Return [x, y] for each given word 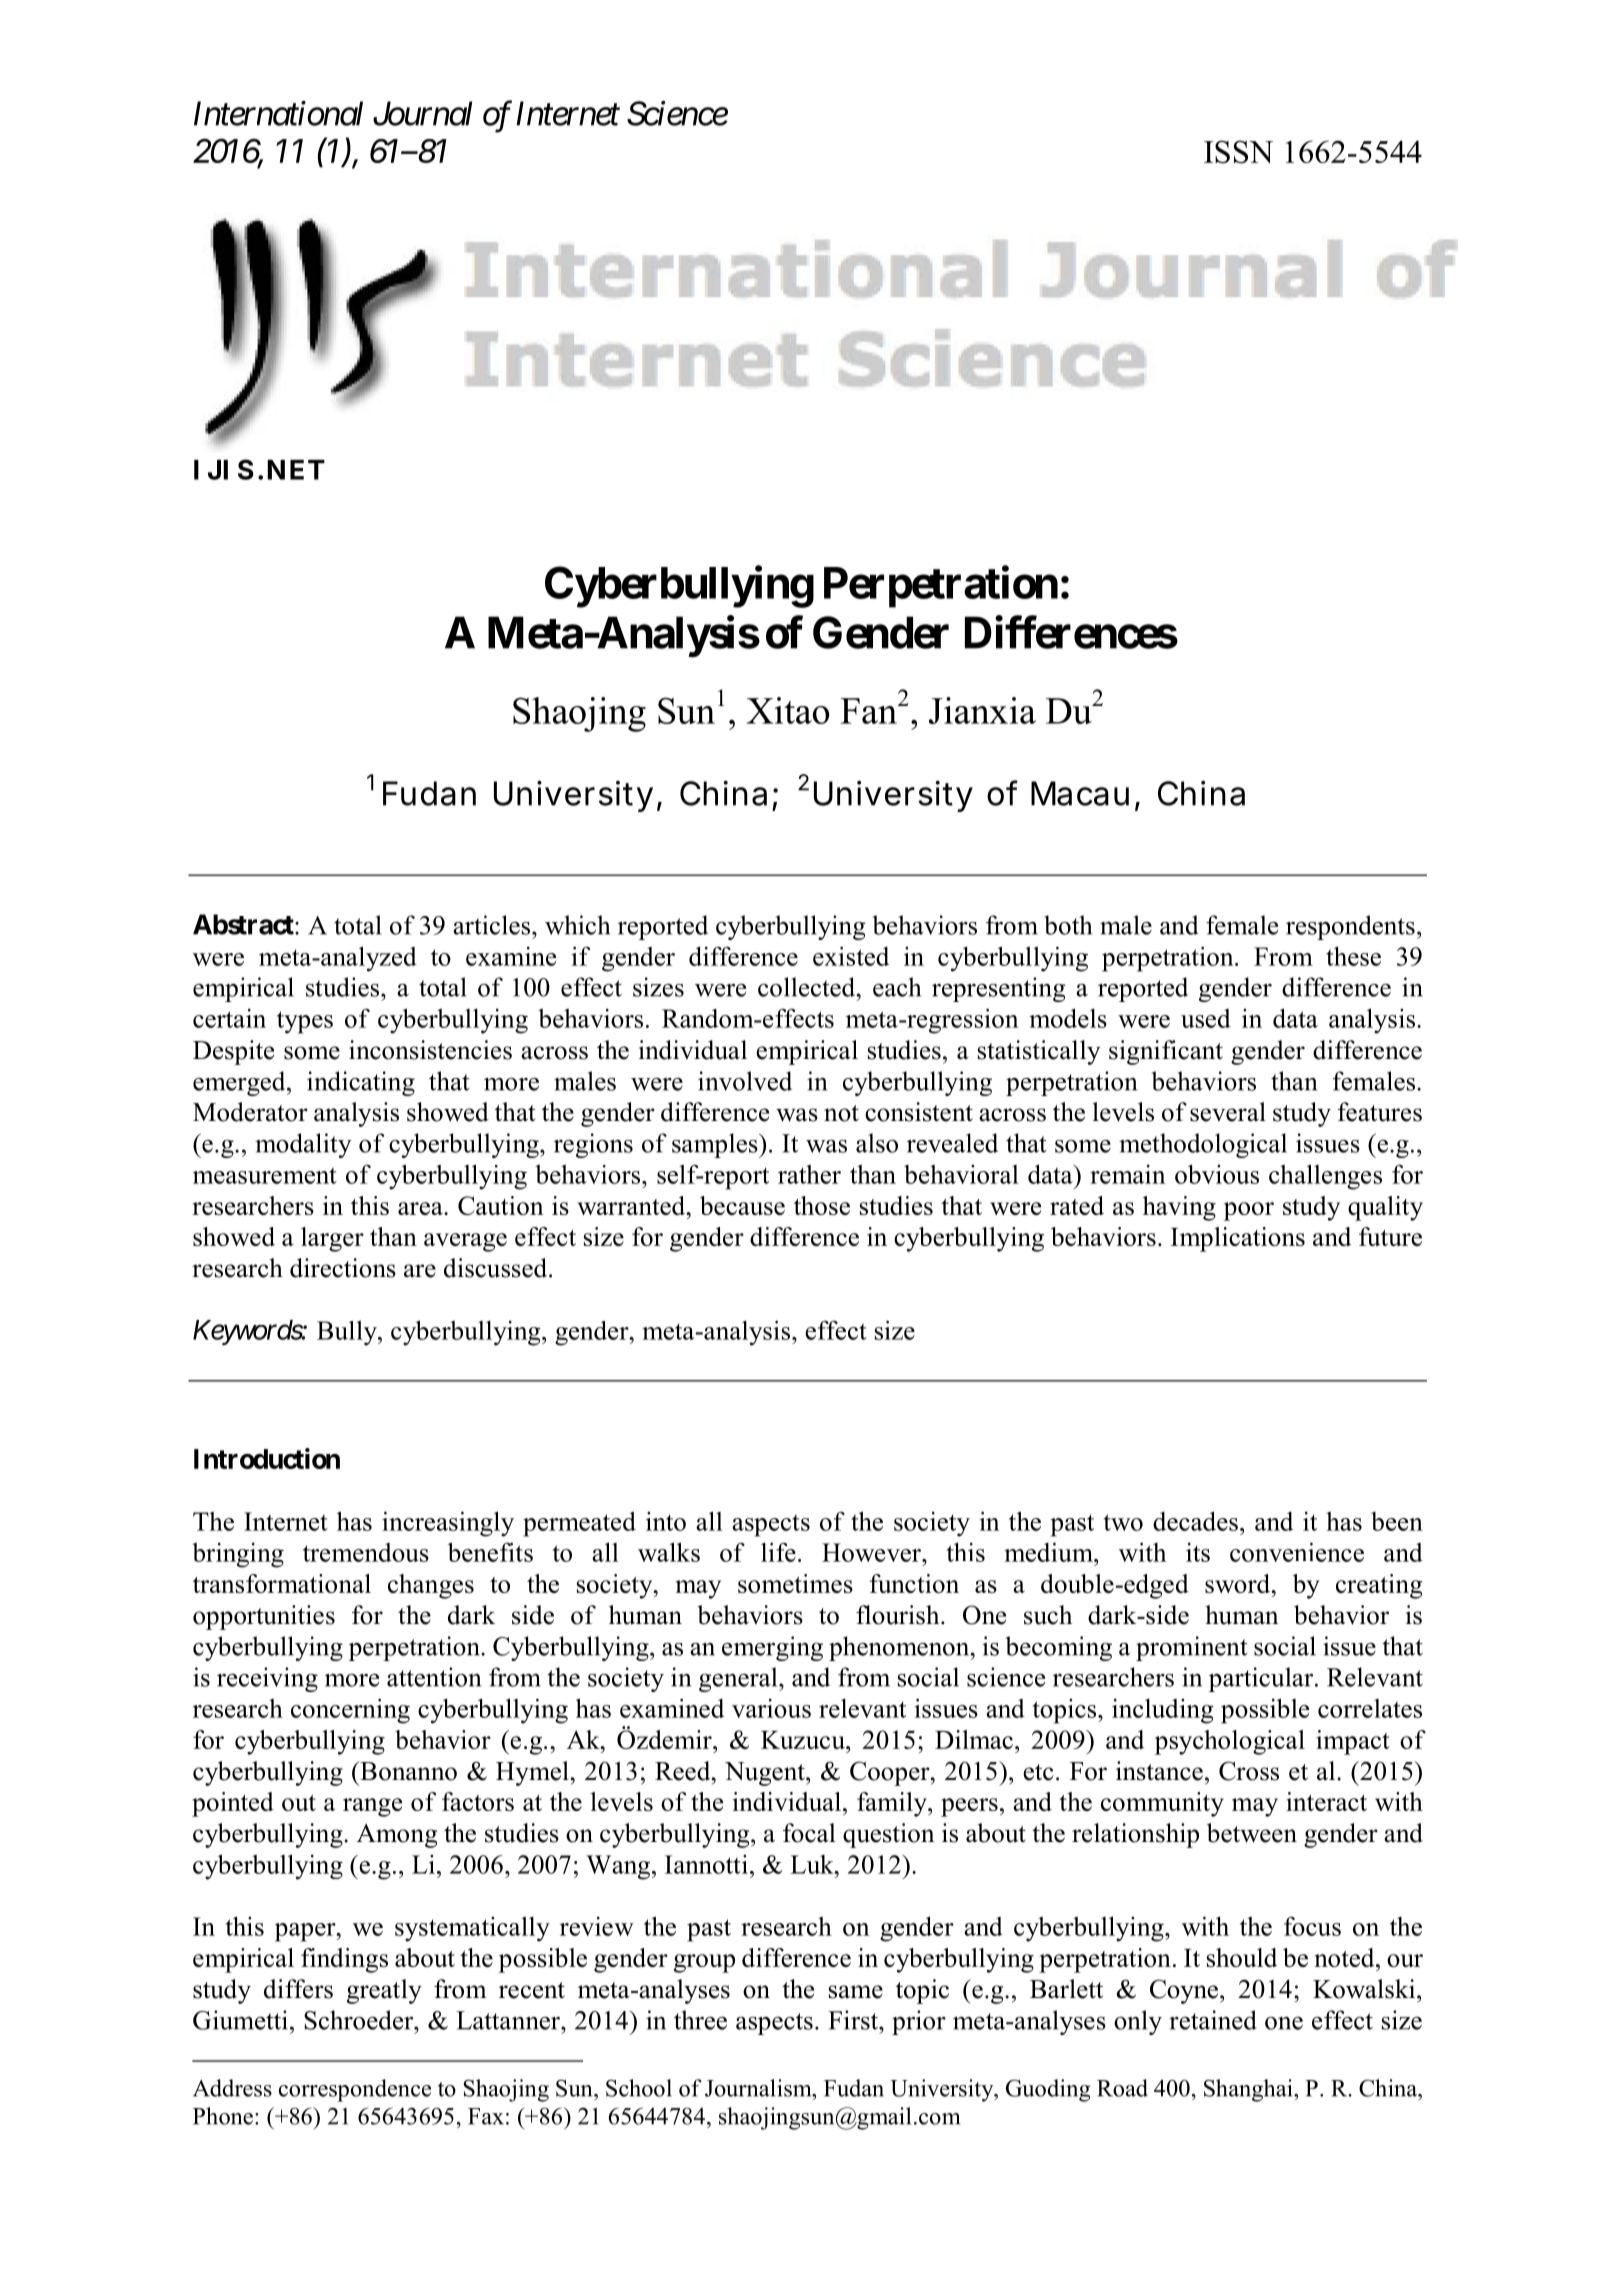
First [854, 2020]
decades [1195, 1521]
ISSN [1238, 152]
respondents [1350, 927]
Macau [1080, 793]
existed [851, 956]
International [278, 113]
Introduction [267, 1458]
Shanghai [1249, 2090]
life [778, 1552]
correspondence [355, 2090]
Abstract [244, 924]
